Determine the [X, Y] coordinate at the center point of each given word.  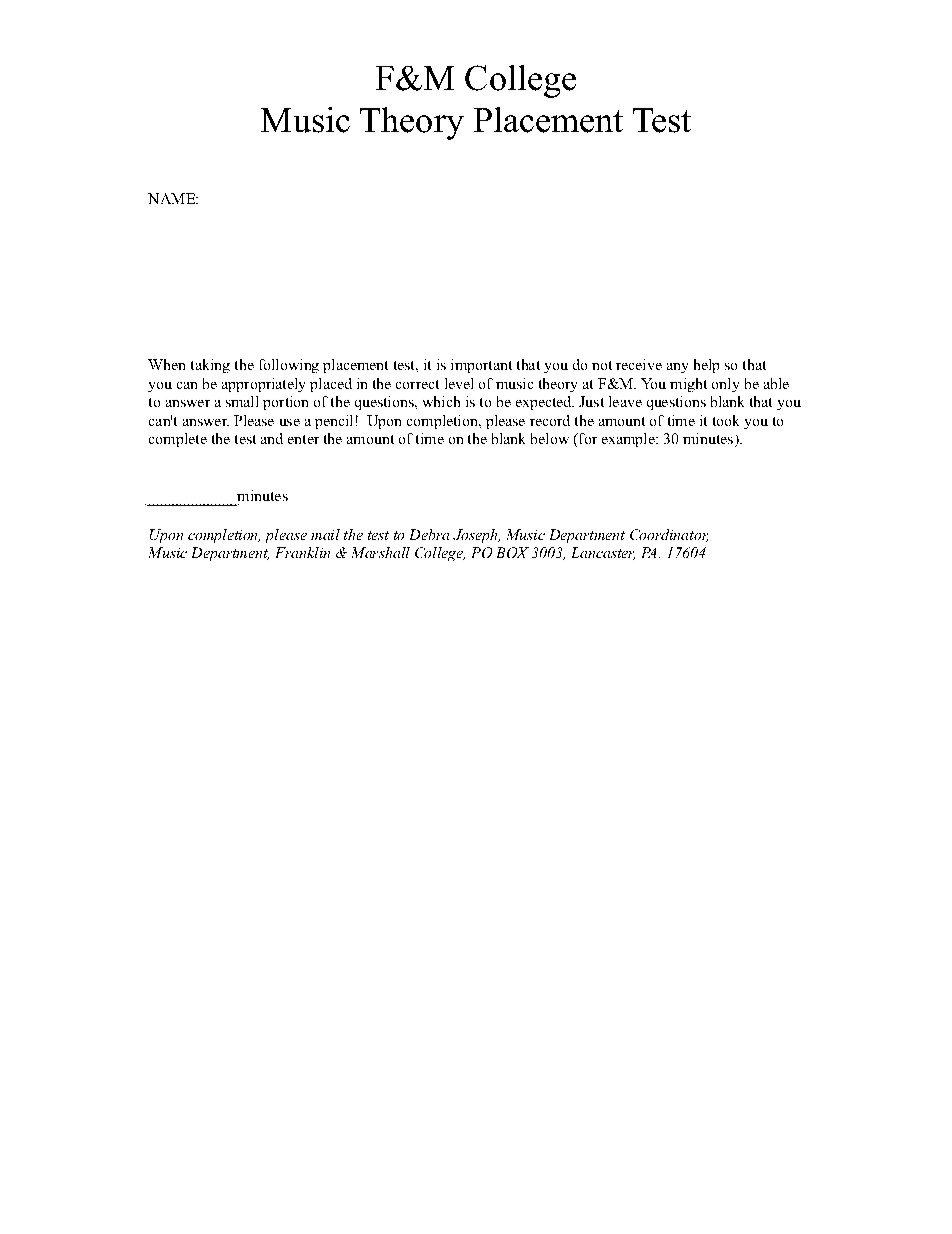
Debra [429, 534]
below [550, 438]
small [242, 401]
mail [325, 534]
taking [210, 366]
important [481, 366]
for [587, 438]
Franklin [303, 552]
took [726, 420]
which [441, 401]
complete [178, 440]
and [272, 438]
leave [625, 401]
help [706, 366]
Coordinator [669, 535]
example [629, 440]
